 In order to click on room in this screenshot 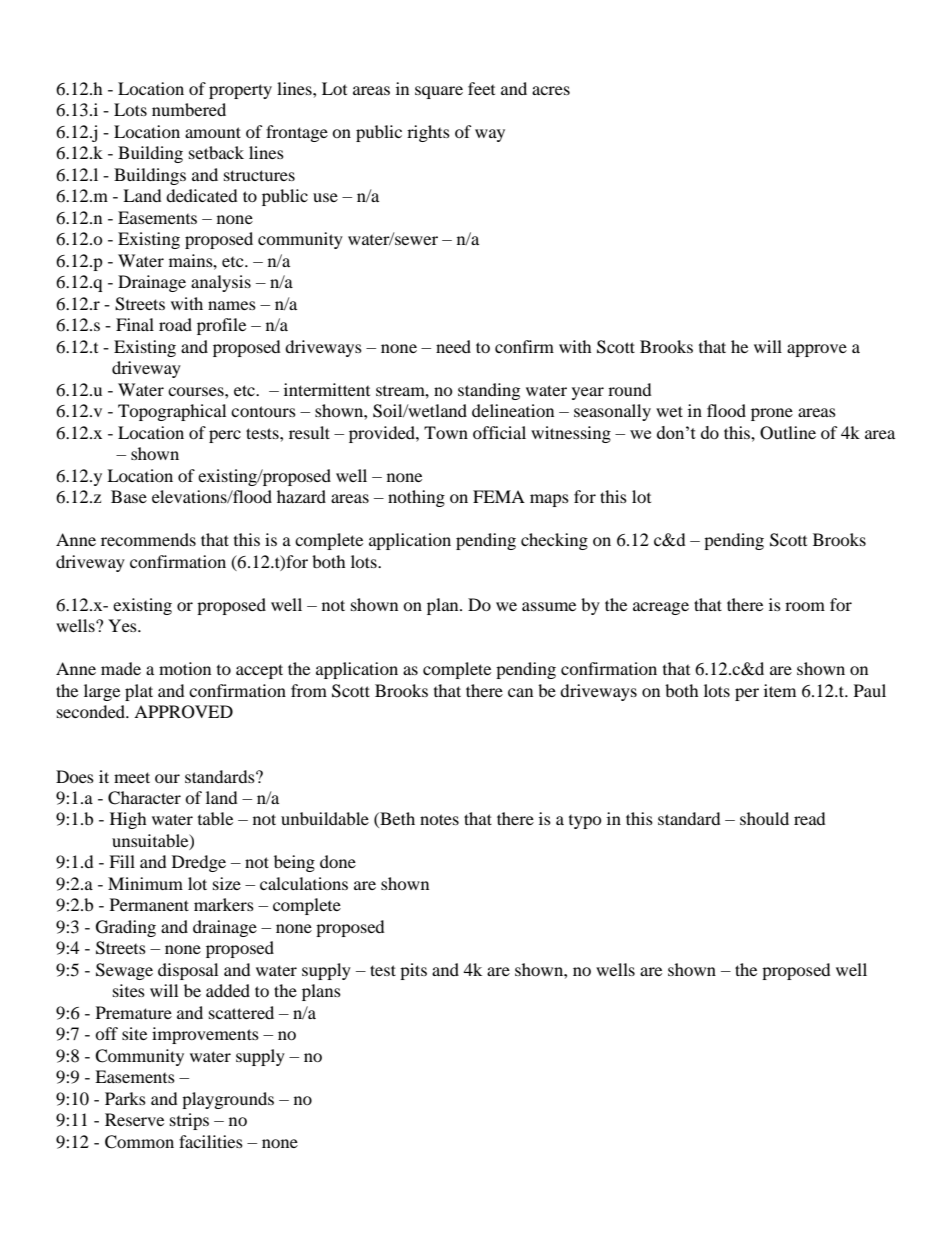, I will do `click(805, 606)`.
